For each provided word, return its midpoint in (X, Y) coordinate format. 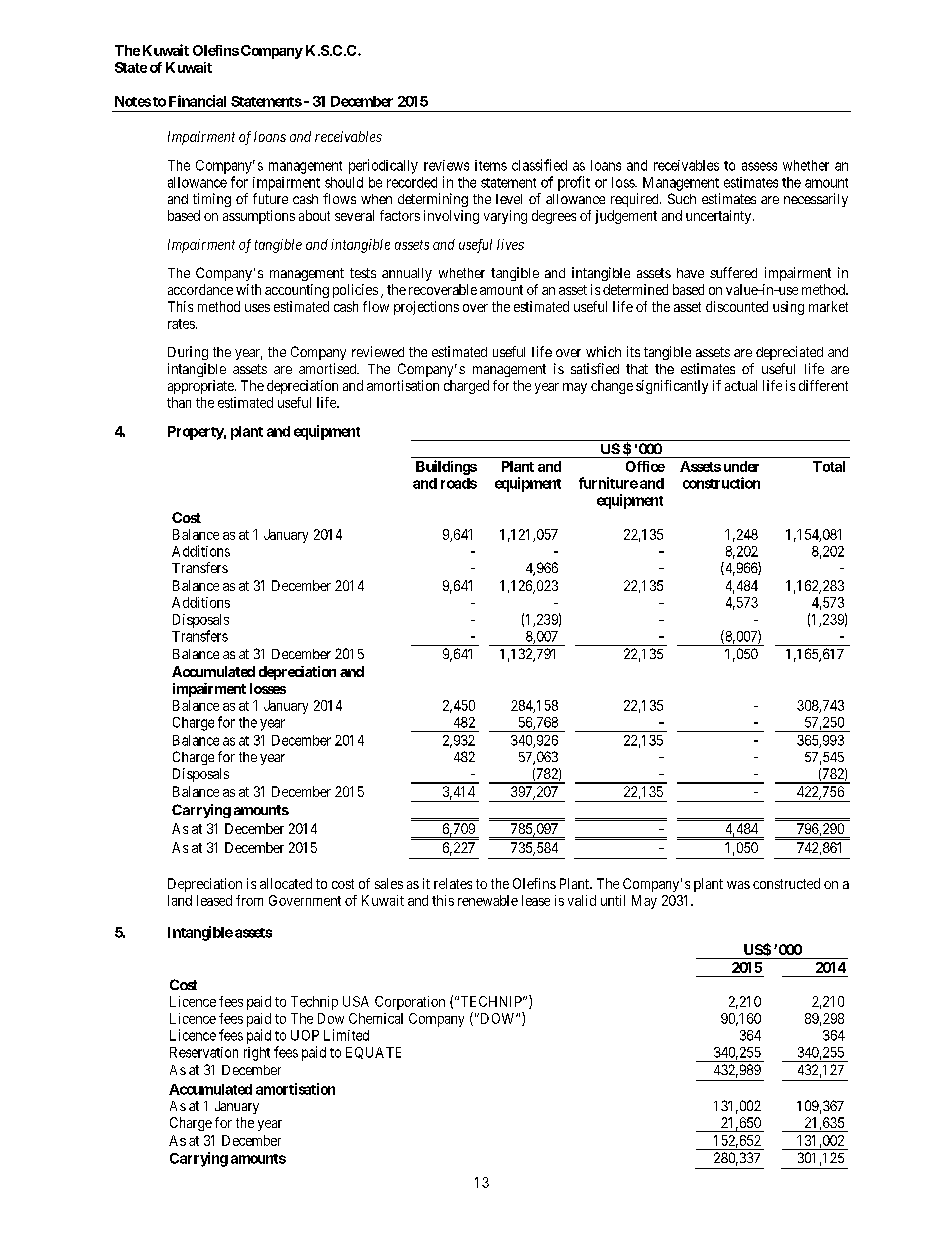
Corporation (410, 1003)
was (738, 885)
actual (741, 385)
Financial (197, 101)
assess (759, 166)
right (257, 1054)
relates (453, 883)
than (179, 402)
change (612, 387)
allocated (286, 883)
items (491, 165)
